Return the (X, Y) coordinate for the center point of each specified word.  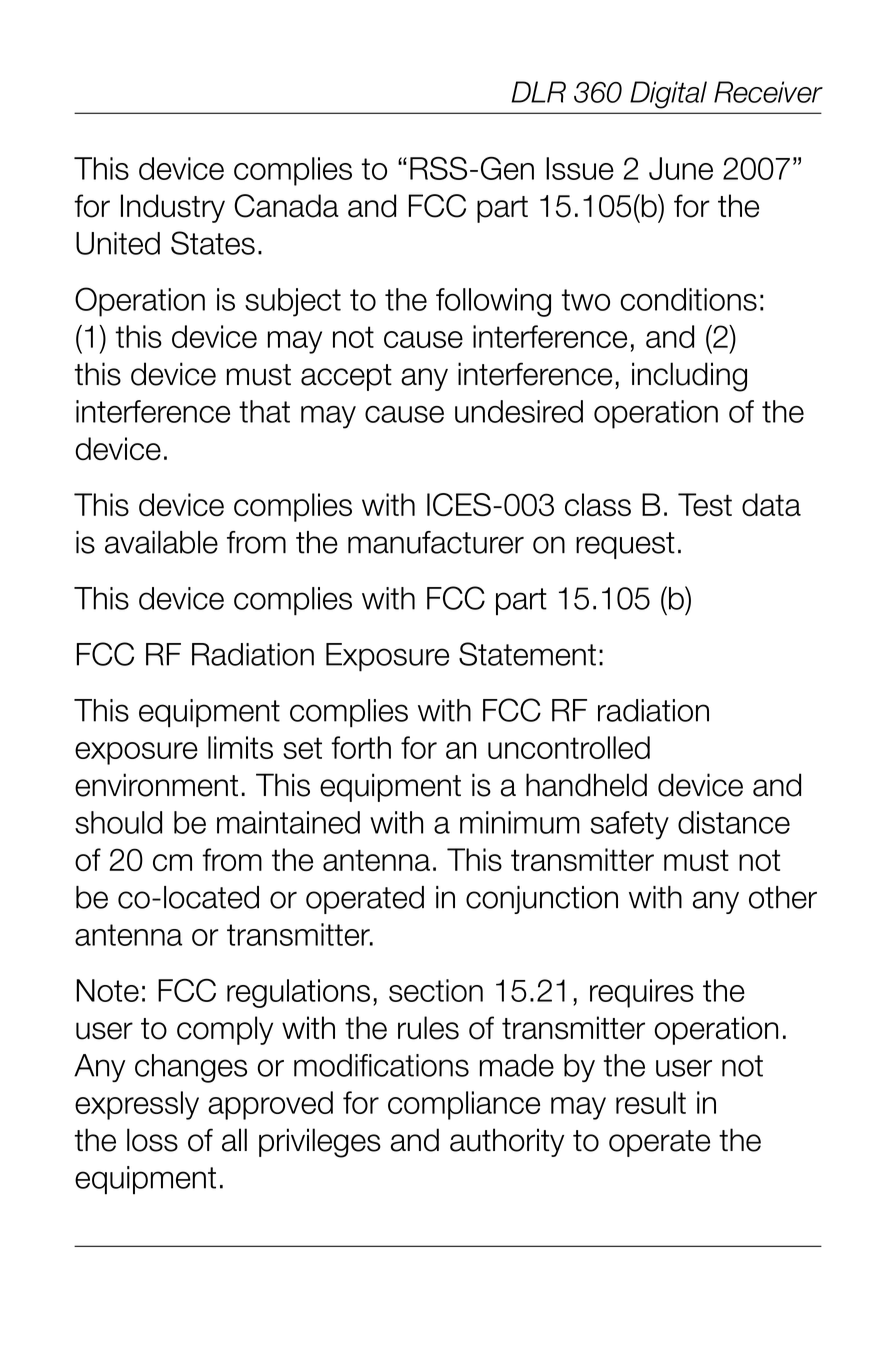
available (161, 542)
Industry (173, 208)
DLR (538, 92)
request (625, 545)
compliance (464, 1105)
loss (152, 1140)
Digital (668, 95)
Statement (527, 654)
